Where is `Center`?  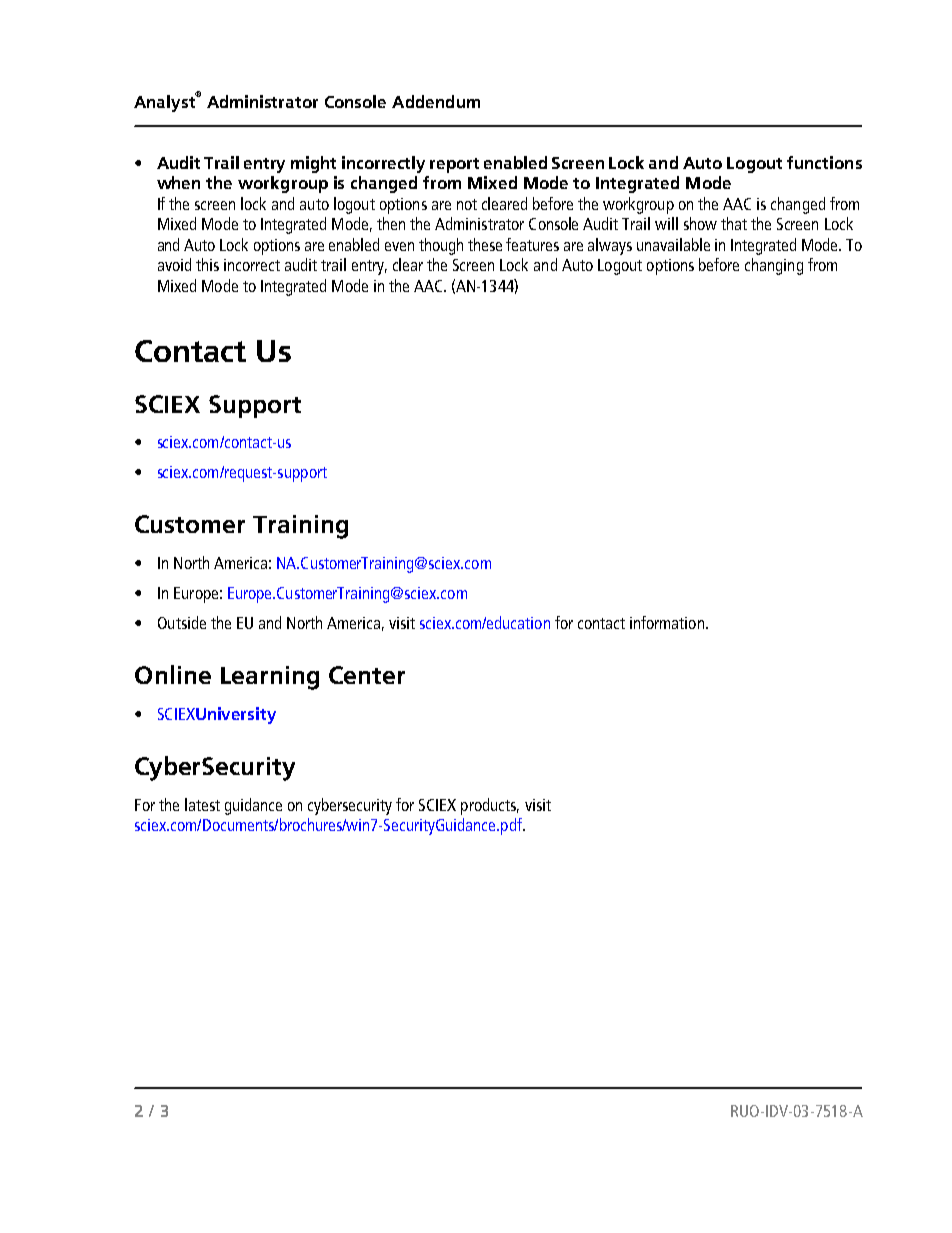 Center is located at coordinates (367, 675).
